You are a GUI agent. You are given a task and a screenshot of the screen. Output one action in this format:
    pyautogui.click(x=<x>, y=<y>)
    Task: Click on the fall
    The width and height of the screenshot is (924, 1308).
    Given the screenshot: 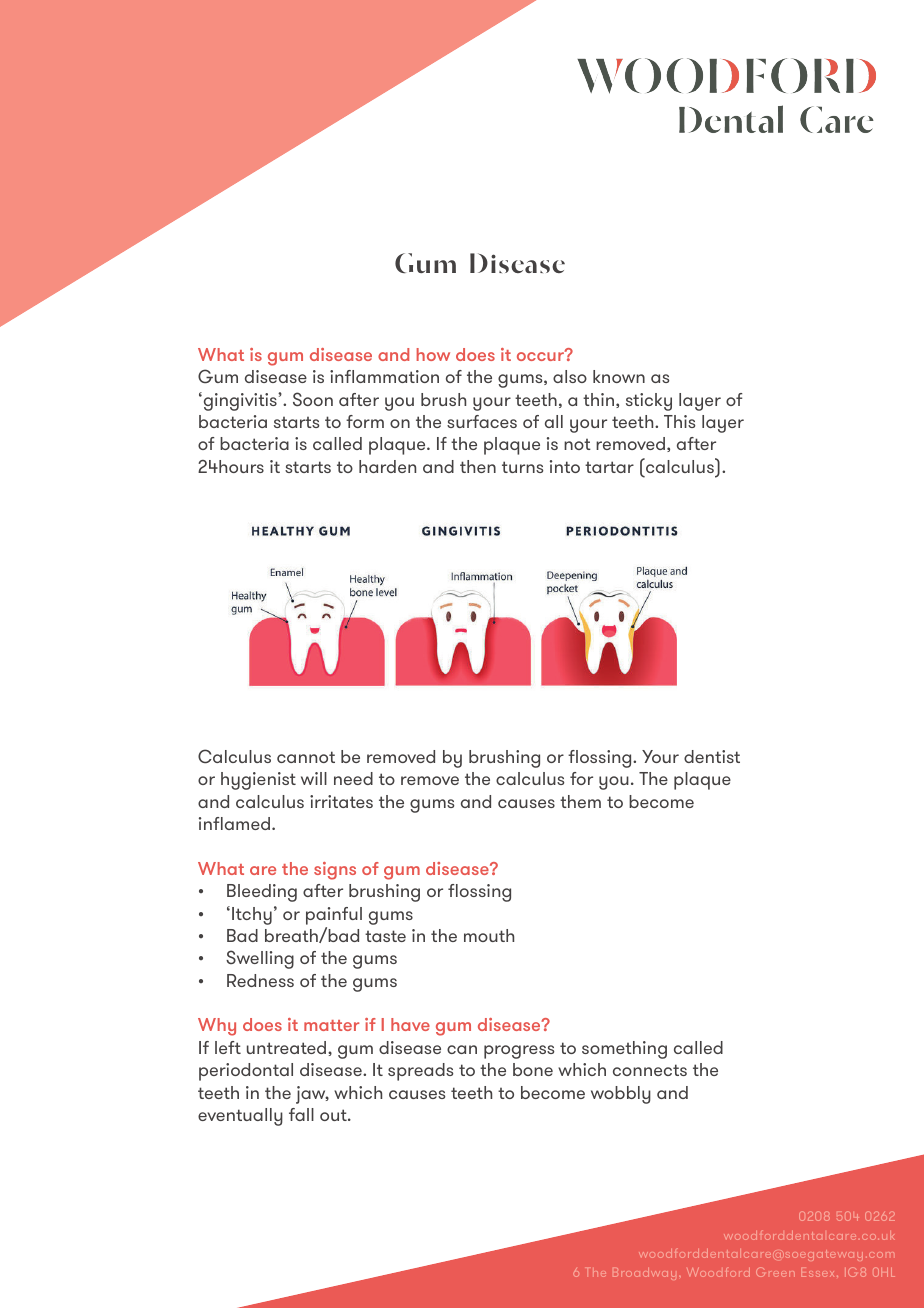 What is the action you would take?
    pyautogui.click(x=301, y=1114)
